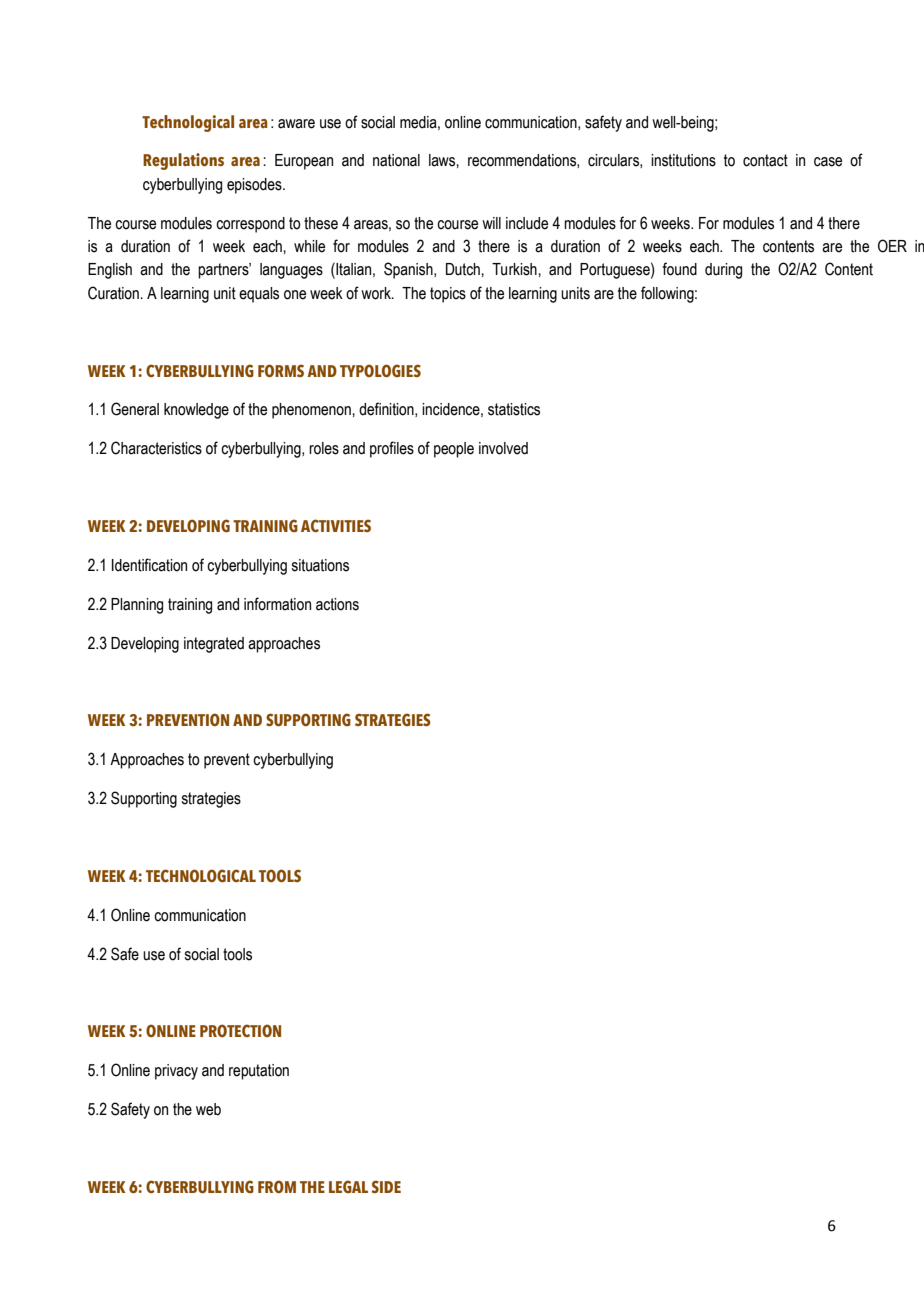 The height and width of the screenshot is (1308, 924). I want to click on integrated, so click(214, 645).
